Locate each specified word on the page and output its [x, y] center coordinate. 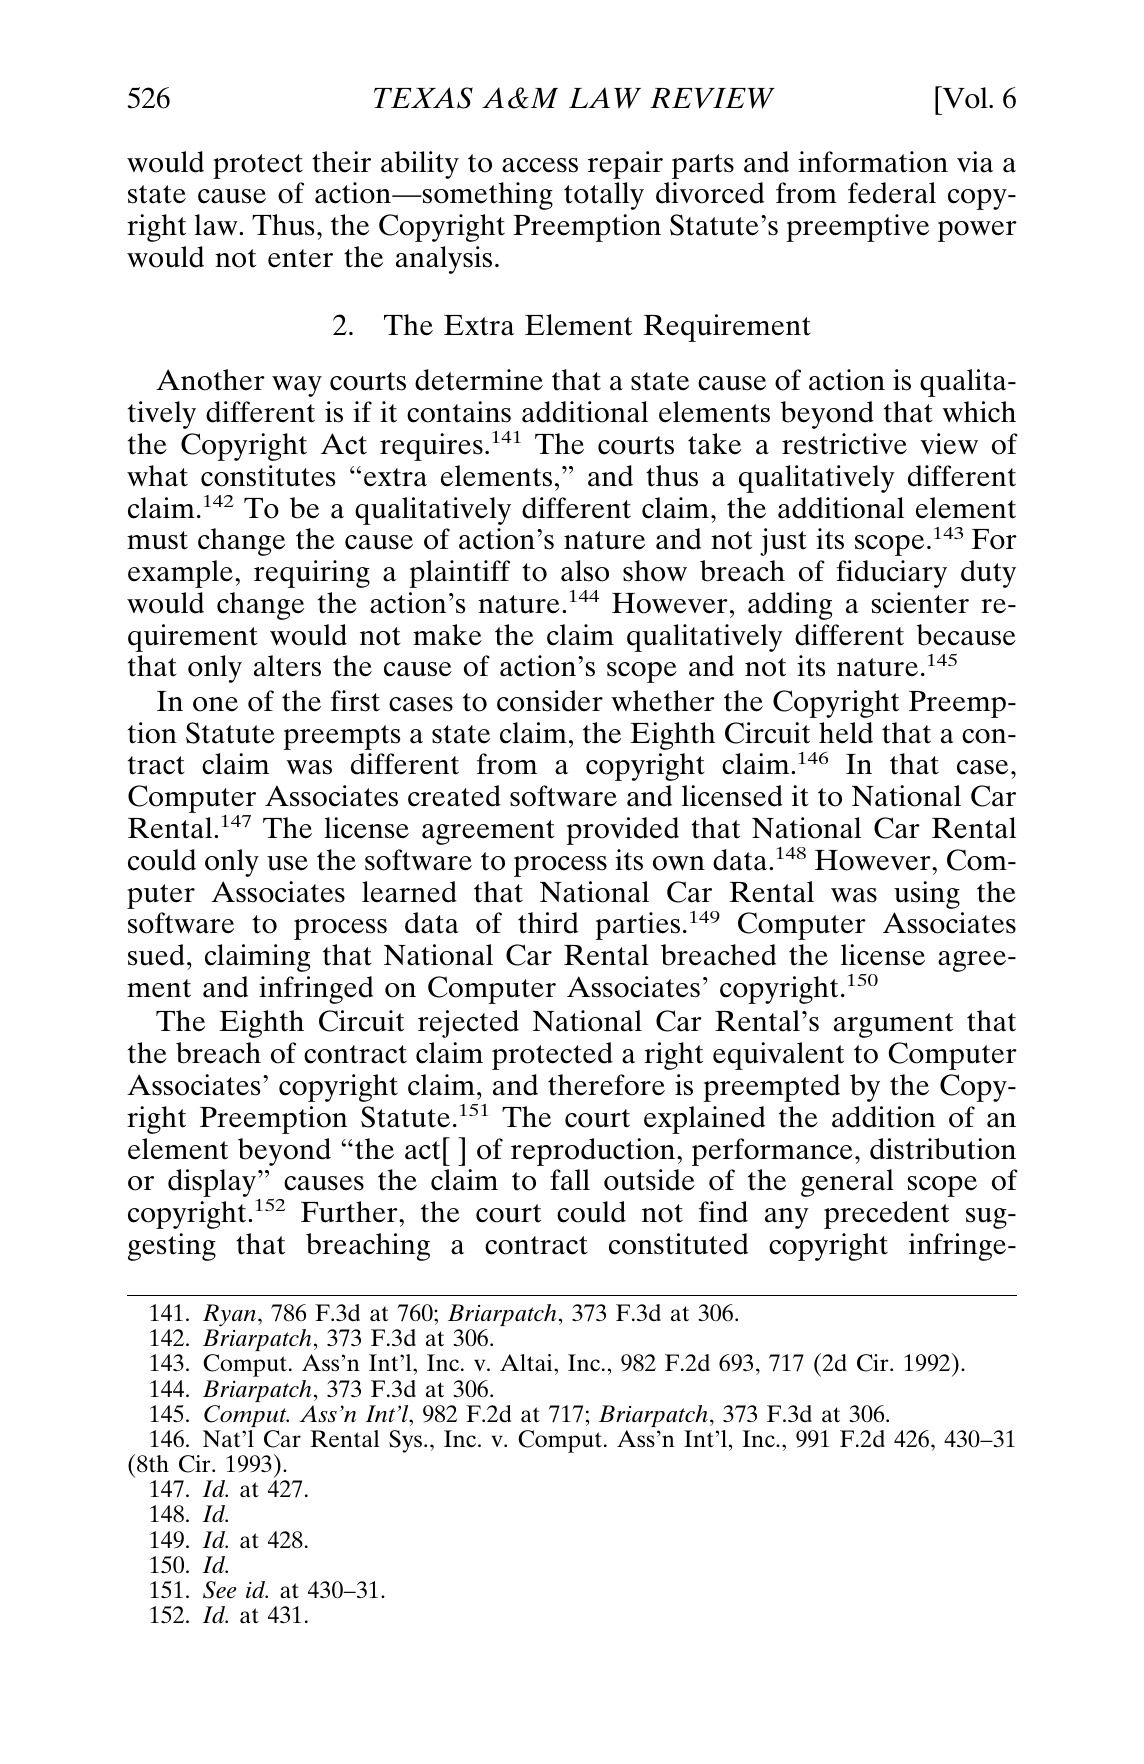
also [585, 571]
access [540, 165]
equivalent [778, 1056]
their [341, 162]
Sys [407, 1441]
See [220, 1590]
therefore [606, 1085]
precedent [886, 1215]
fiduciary [891, 574]
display [212, 1183]
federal [892, 193]
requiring [312, 574]
